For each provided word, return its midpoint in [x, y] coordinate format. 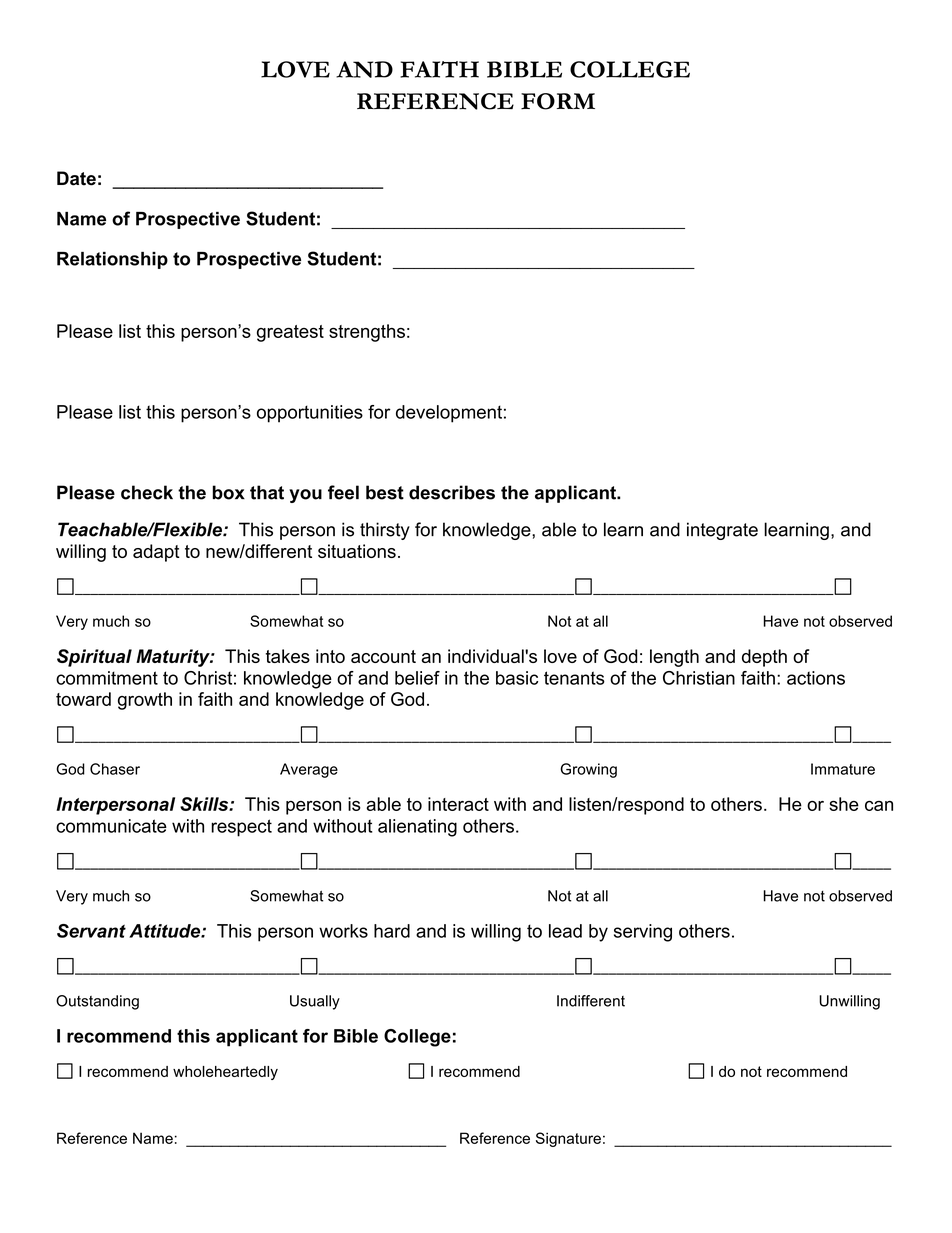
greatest [290, 333]
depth [764, 658]
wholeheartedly [225, 1073]
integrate [722, 531]
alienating [417, 828]
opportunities [310, 414]
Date [76, 178]
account [383, 656]
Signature [568, 1139]
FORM [558, 101]
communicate [111, 826]
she [844, 804]
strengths [367, 333]
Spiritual [94, 658]
